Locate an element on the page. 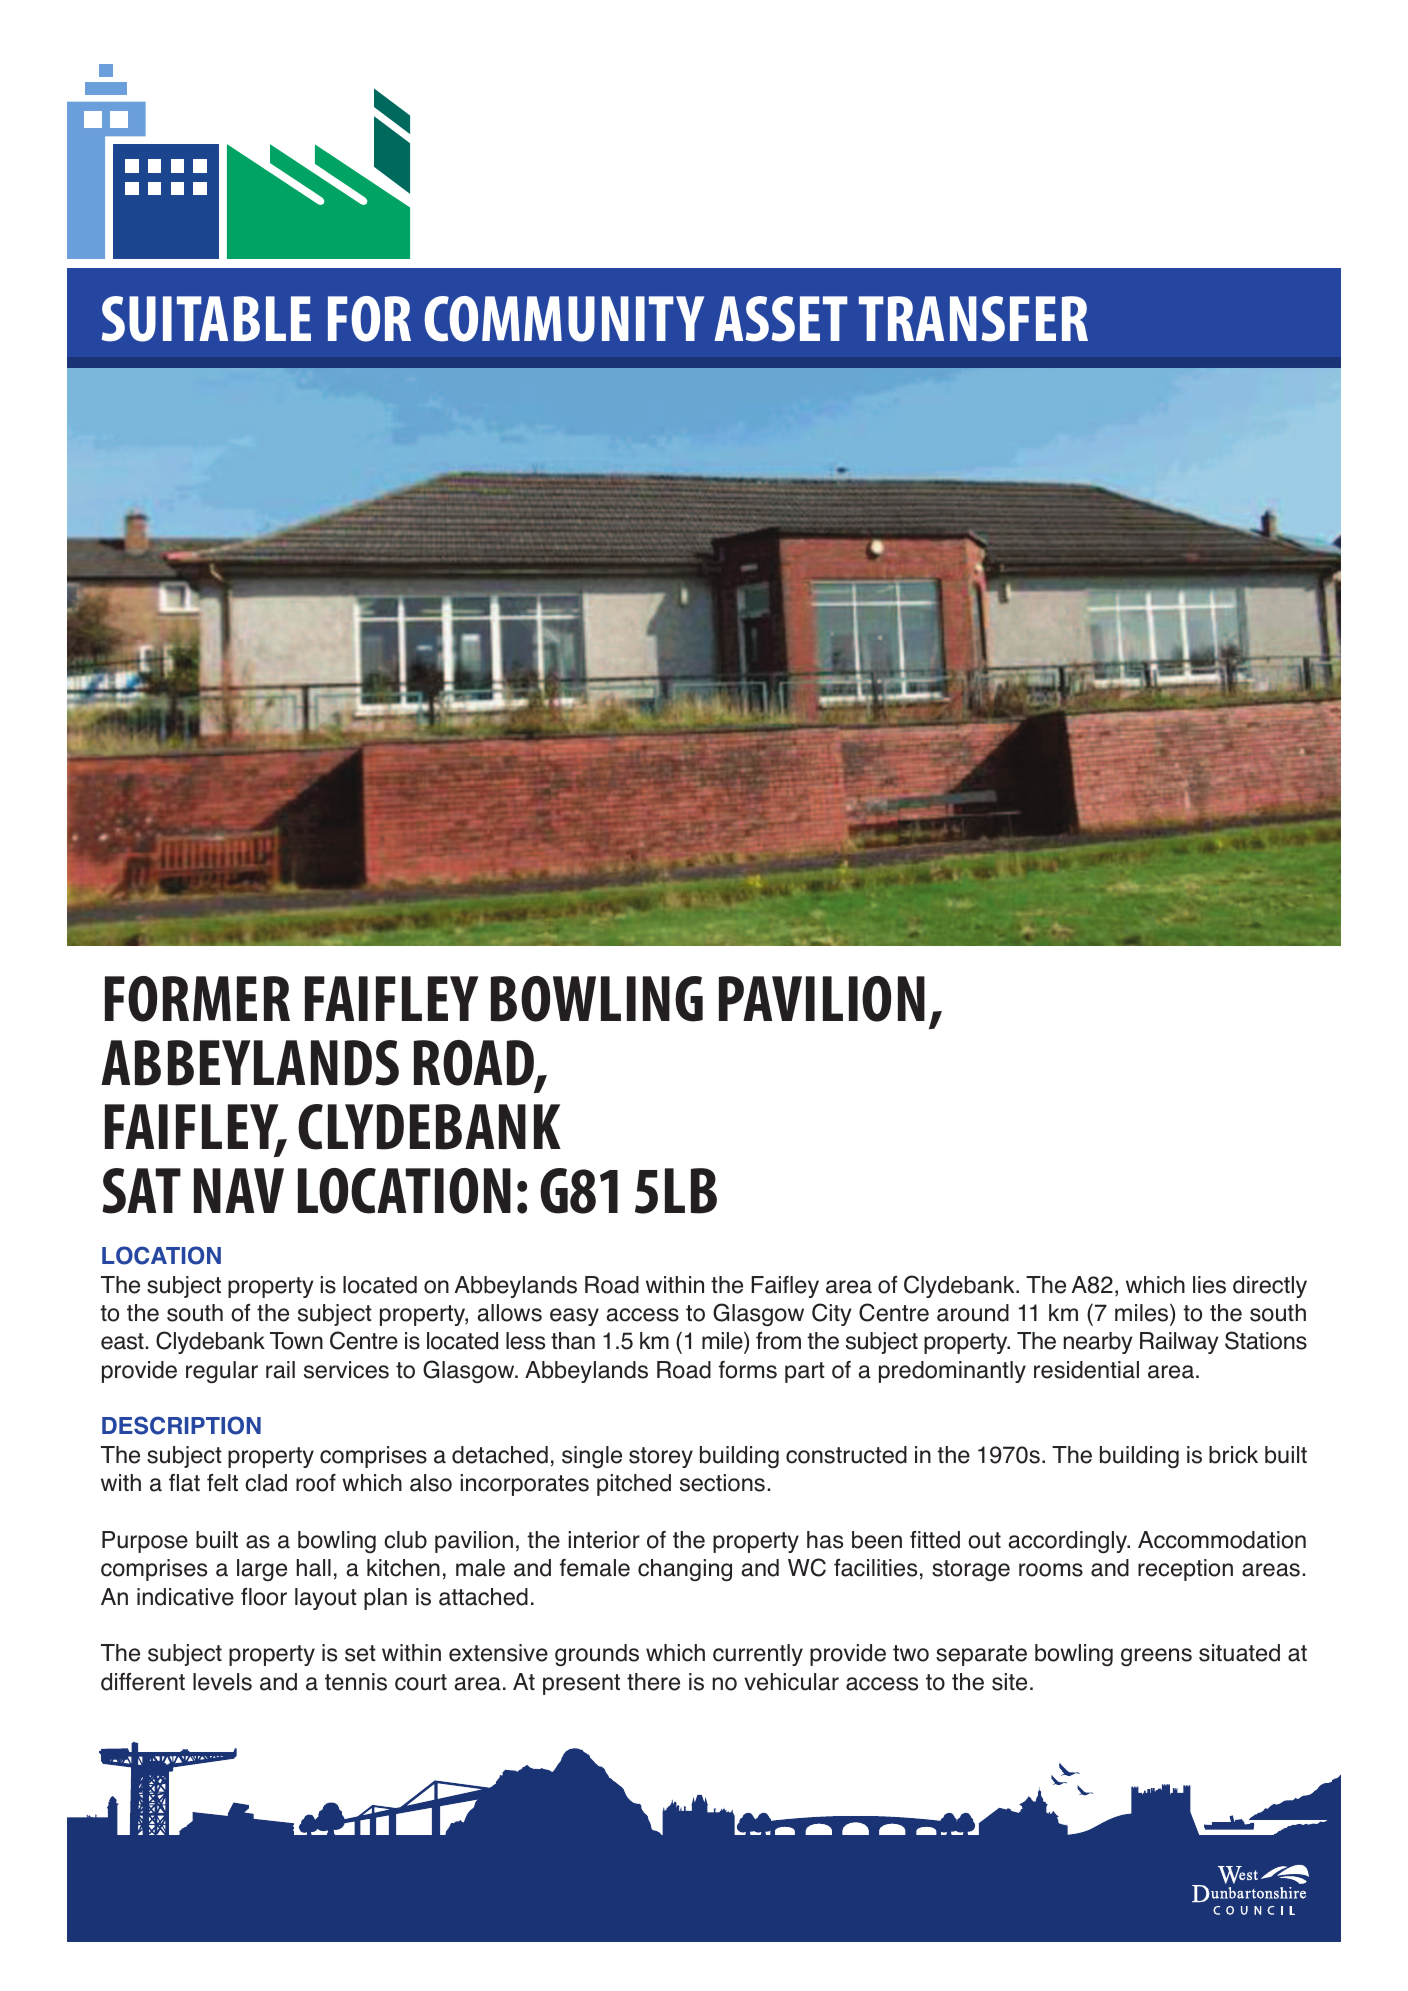 This image has width=1408, height=1991. easy is located at coordinates (574, 1317).
